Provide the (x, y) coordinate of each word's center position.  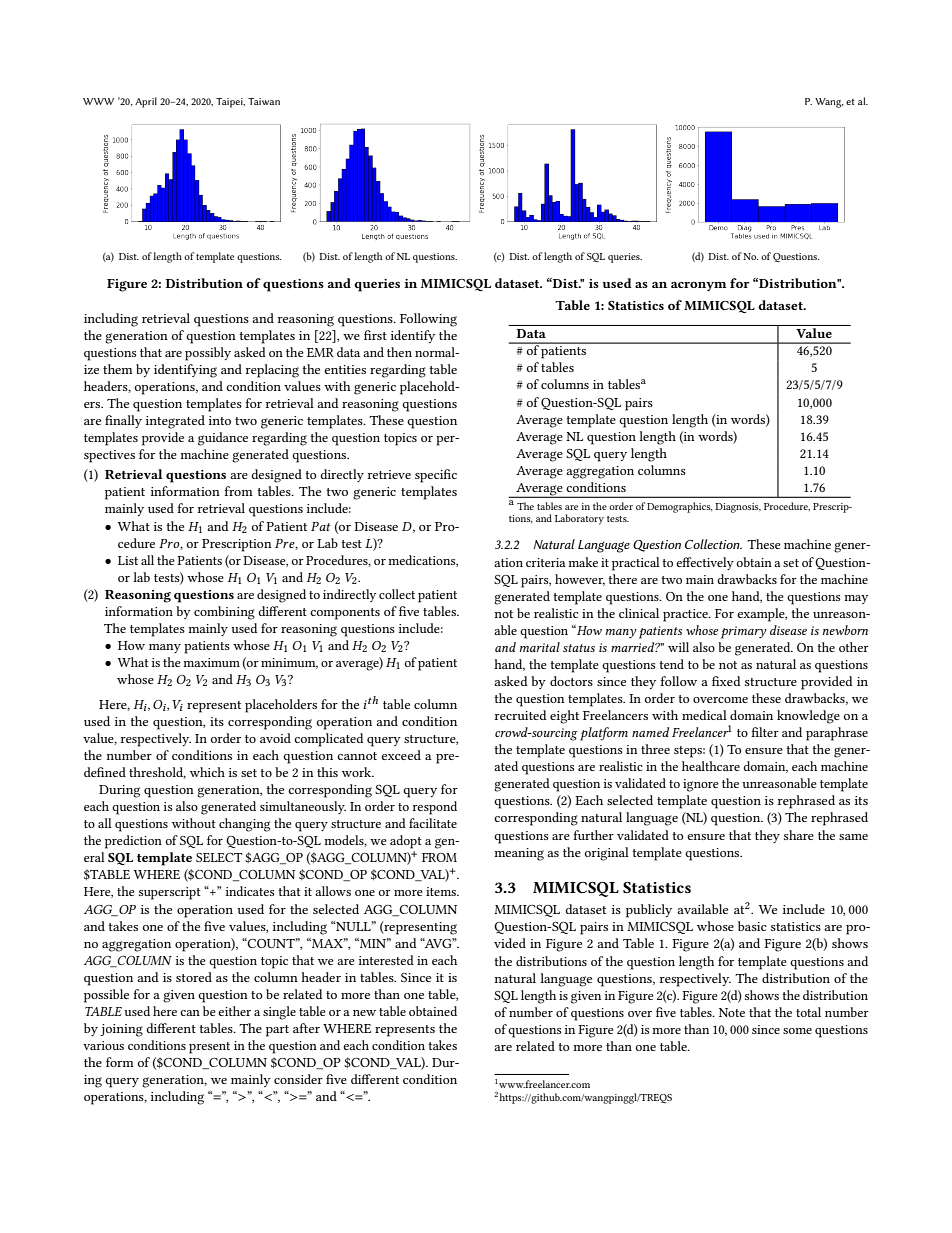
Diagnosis (738, 508)
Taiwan (264, 101)
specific (436, 476)
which (207, 772)
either (234, 1011)
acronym (699, 286)
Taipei (230, 103)
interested (386, 960)
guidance (223, 439)
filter (765, 732)
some (797, 1031)
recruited (521, 715)
